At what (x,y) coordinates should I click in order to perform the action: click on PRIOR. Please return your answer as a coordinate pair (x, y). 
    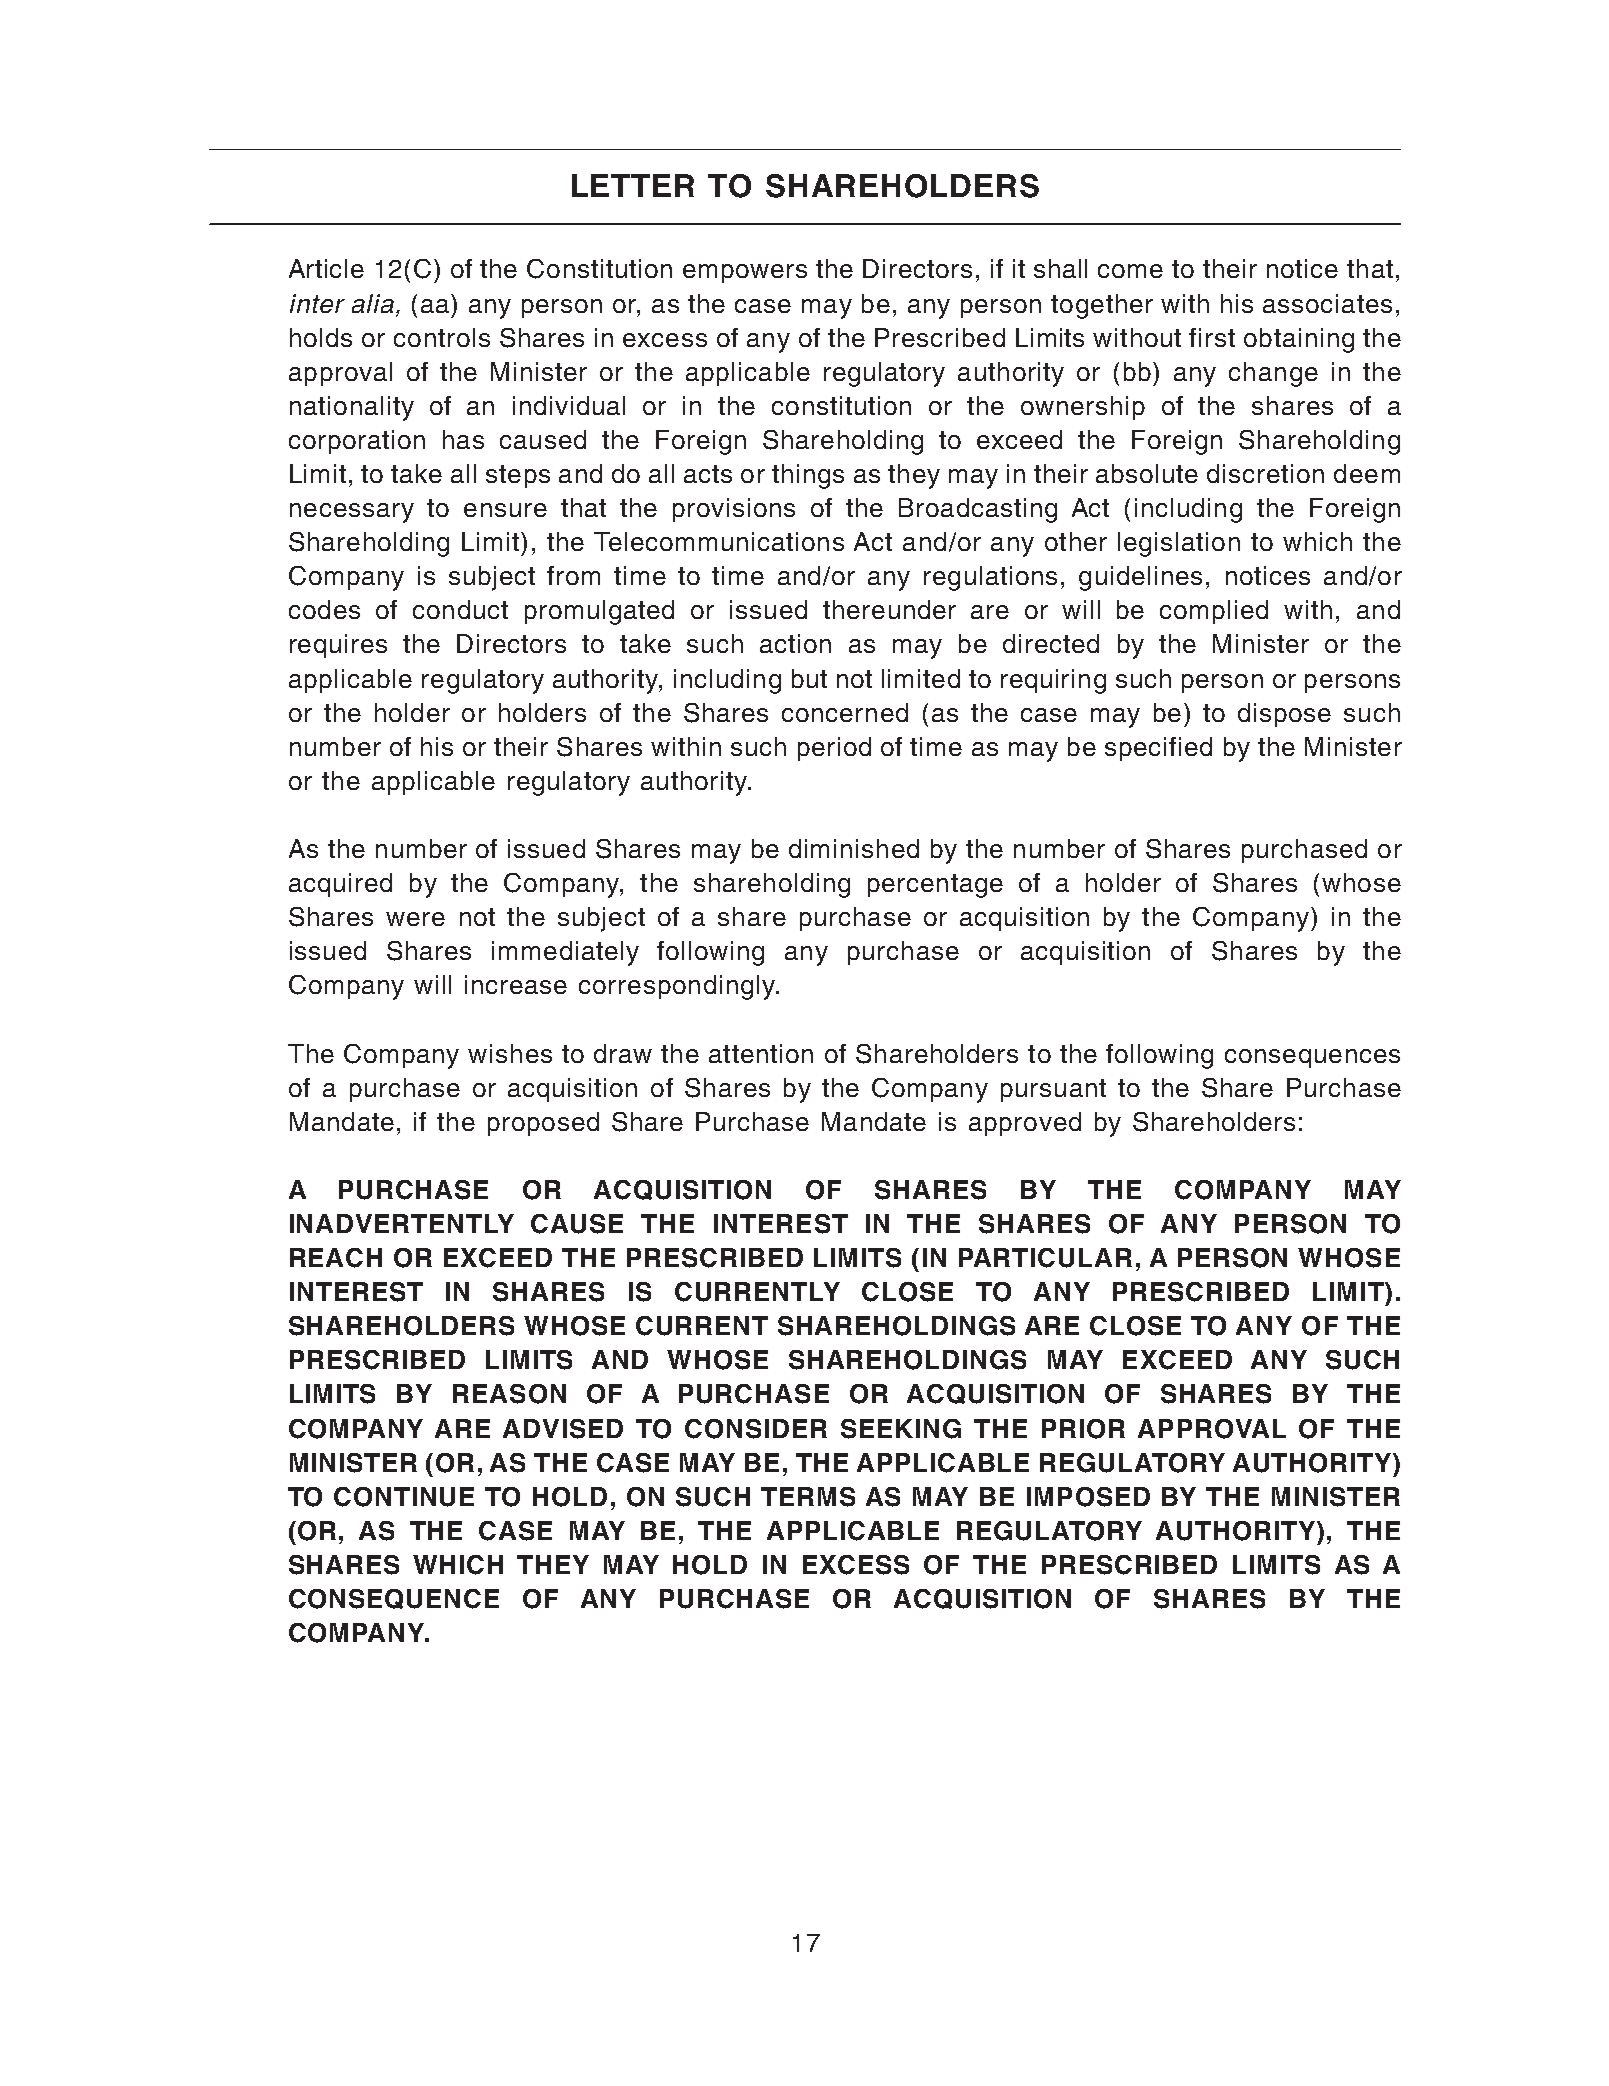
    Looking at the image, I should click on (1083, 1429).
